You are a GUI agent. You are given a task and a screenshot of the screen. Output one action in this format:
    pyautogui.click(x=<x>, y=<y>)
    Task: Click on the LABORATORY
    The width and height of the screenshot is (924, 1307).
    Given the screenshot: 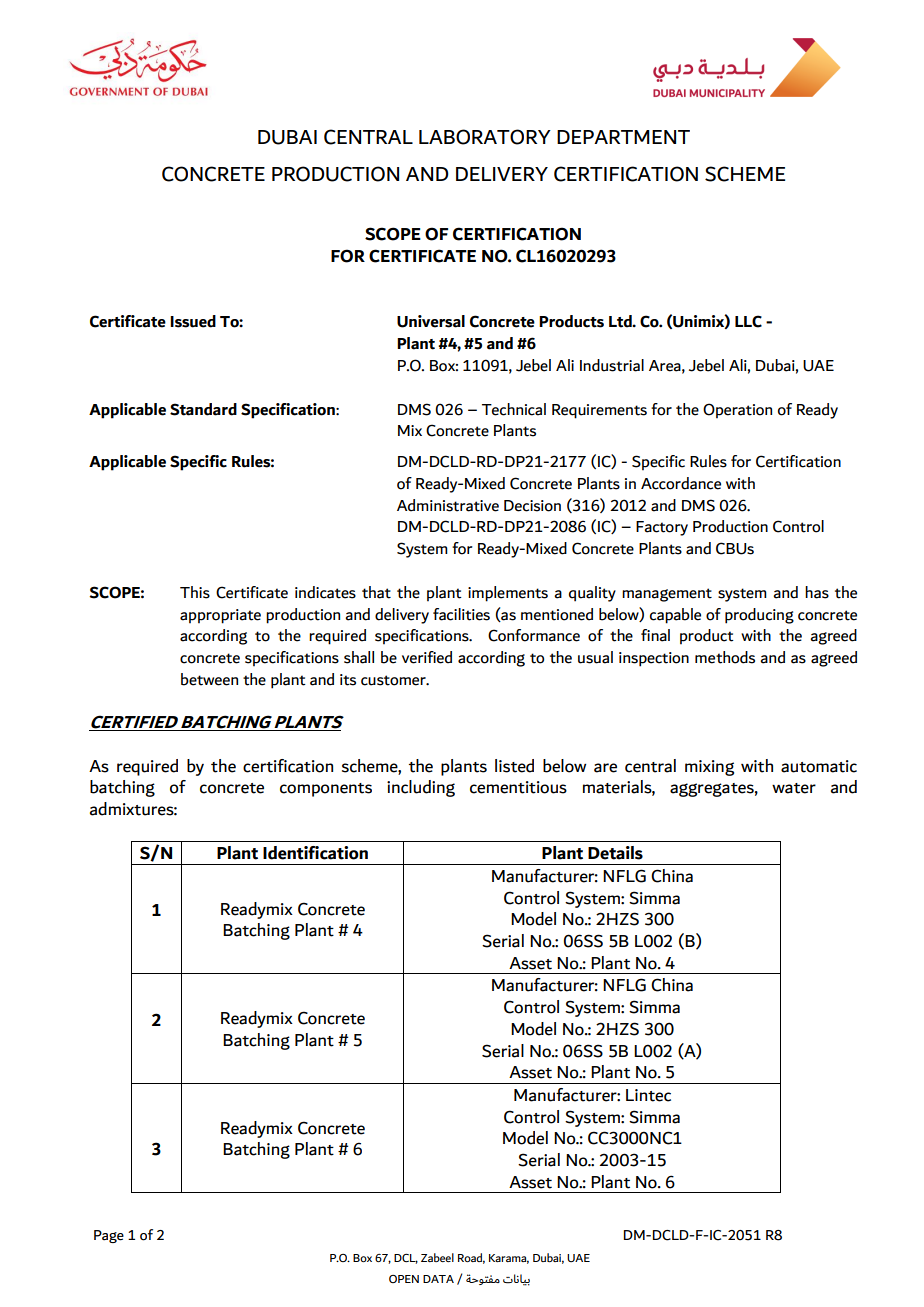 What is the action you would take?
    pyautogui.click(x=485, y=137)
